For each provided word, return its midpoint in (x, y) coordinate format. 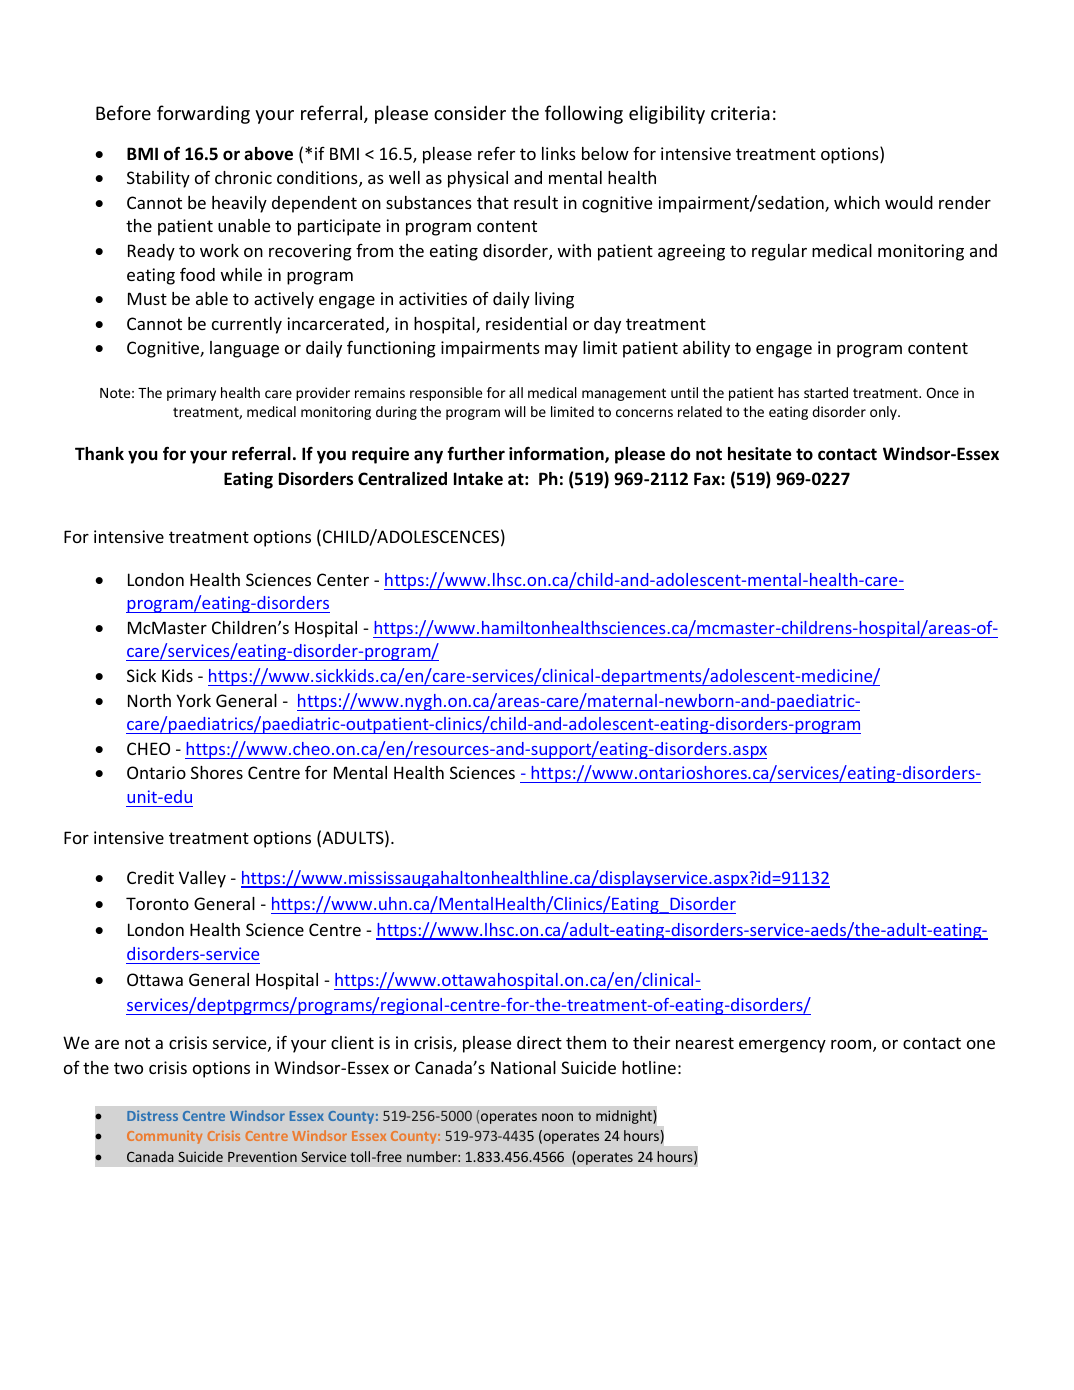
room (852, 1046)
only (884, 413)
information (557, 454)
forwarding (203, 114)
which (857, 202)
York (193, 700)
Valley (202, 879)
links (559, 153)
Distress (152, 1115)
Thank (99, 453)
